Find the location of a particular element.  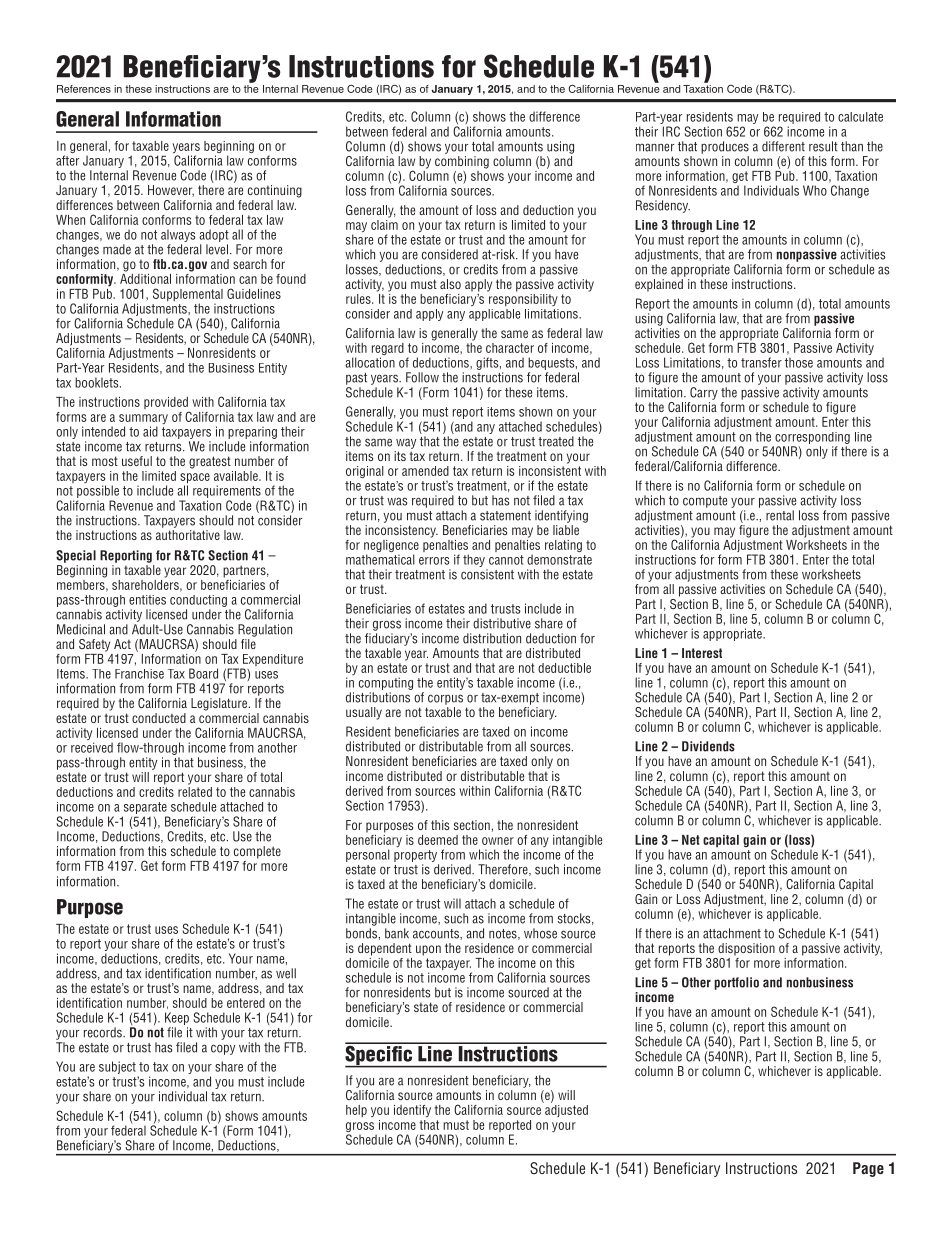

adjusted is located at coordinates (565, 1109).
